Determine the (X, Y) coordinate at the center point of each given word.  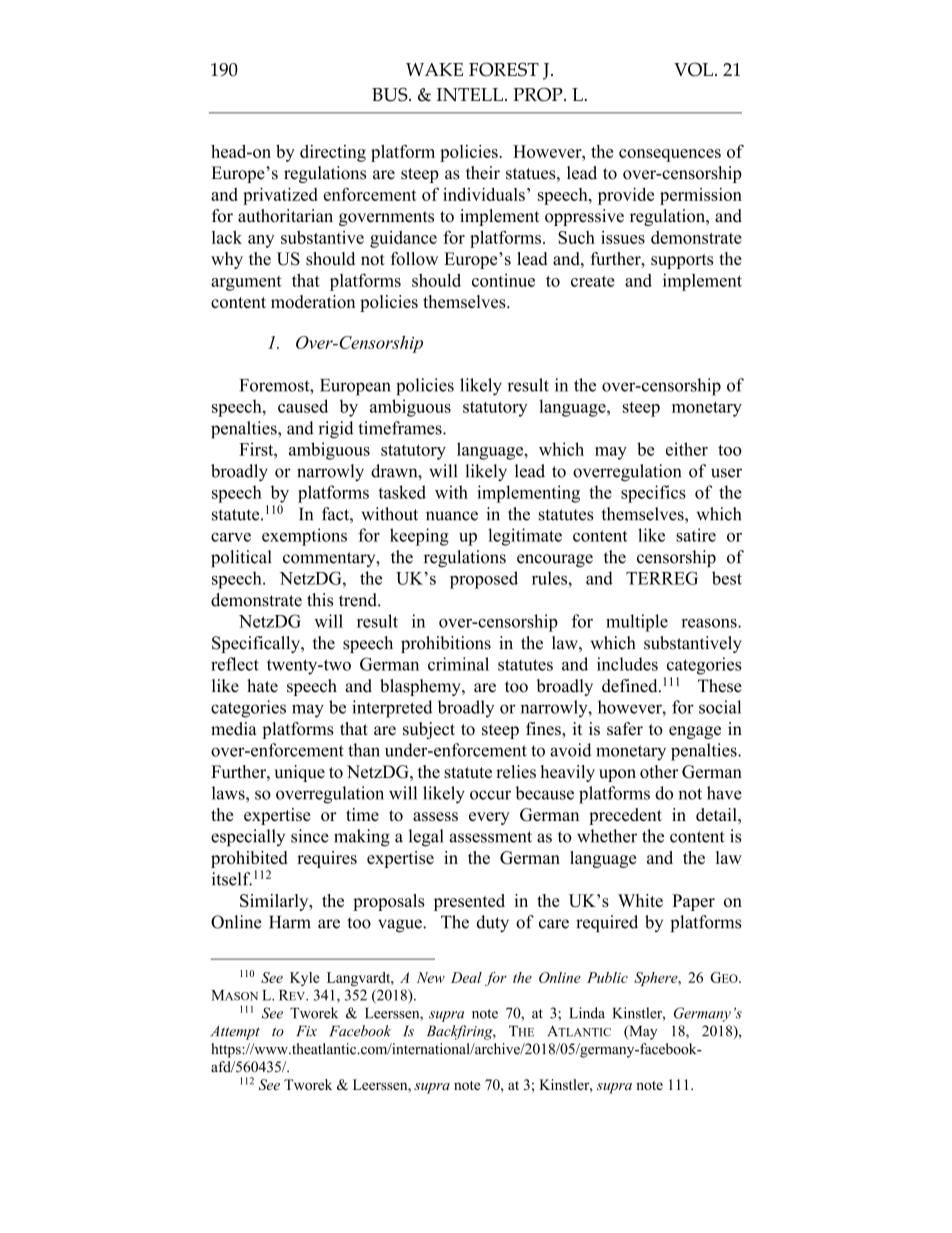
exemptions (304, 537)
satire (696, 535)
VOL (693, 69)
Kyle (305, 979)
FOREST (504, 69)
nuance (452, 516)
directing (333, 153)
